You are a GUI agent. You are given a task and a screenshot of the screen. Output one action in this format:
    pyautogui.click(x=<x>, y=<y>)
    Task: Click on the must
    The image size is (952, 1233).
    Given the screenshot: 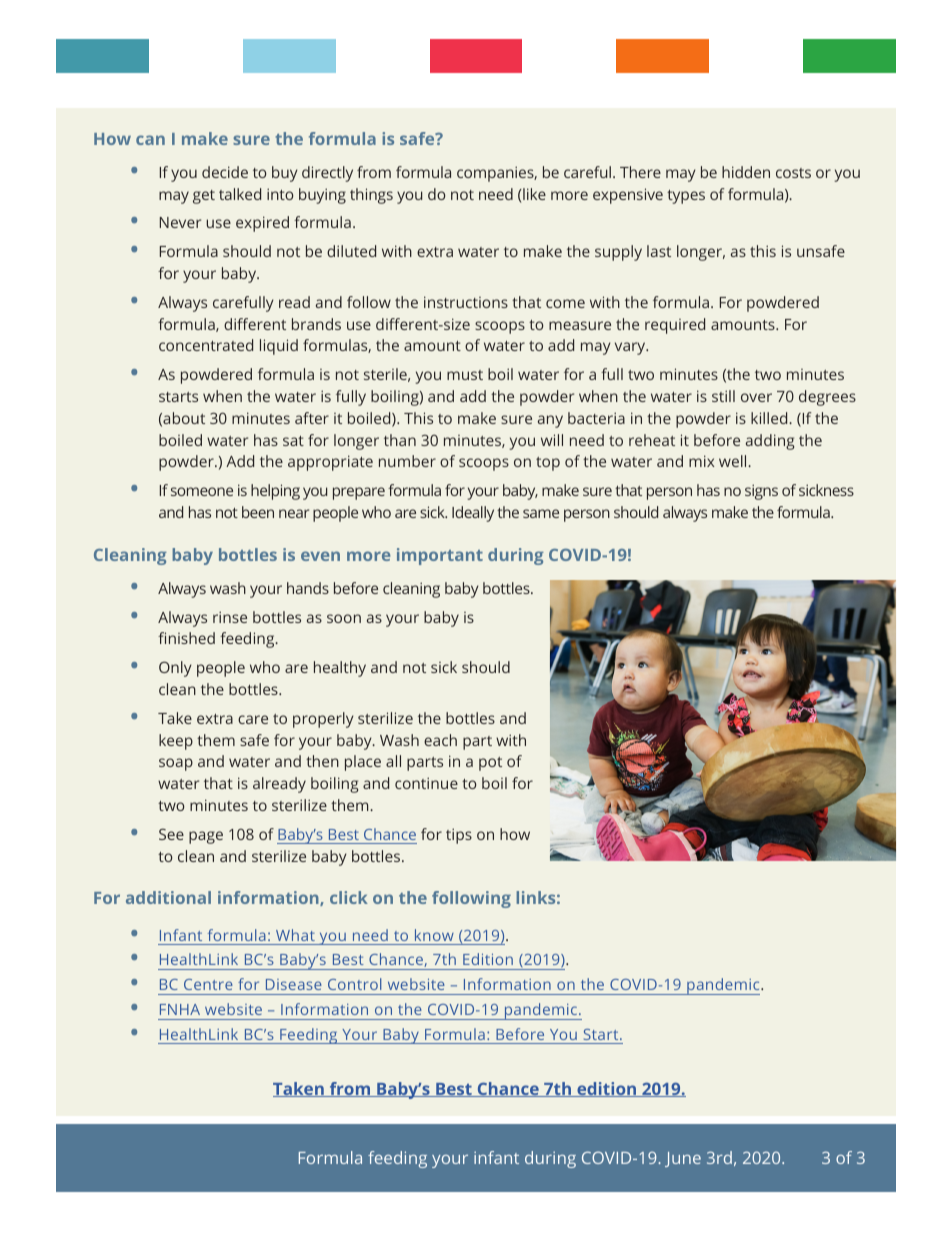 What is the action you would take?
    pyautogui.click(x=465, y=375)
